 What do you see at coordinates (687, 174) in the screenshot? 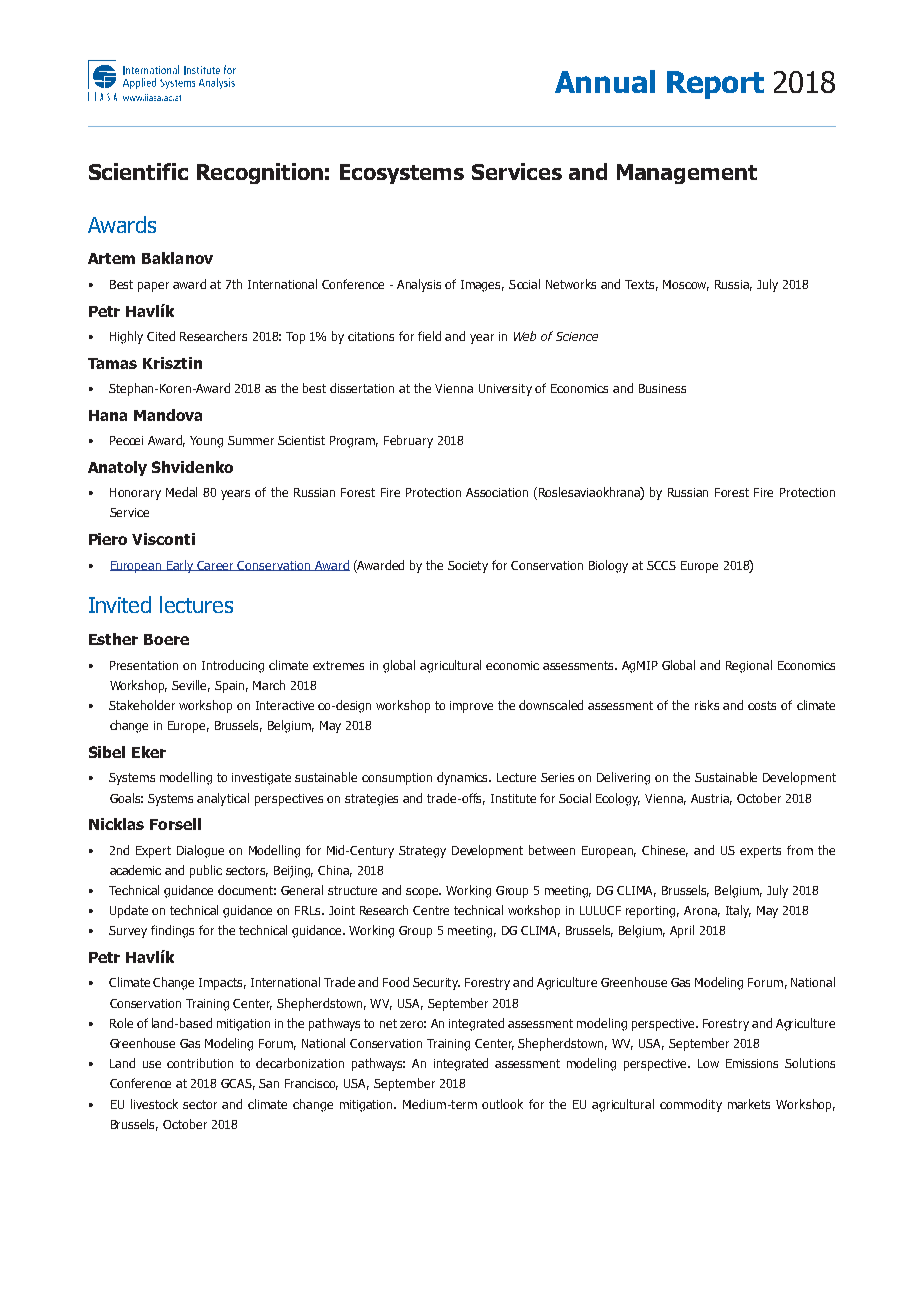
I see `Management` at bounding box center [687, 174].
